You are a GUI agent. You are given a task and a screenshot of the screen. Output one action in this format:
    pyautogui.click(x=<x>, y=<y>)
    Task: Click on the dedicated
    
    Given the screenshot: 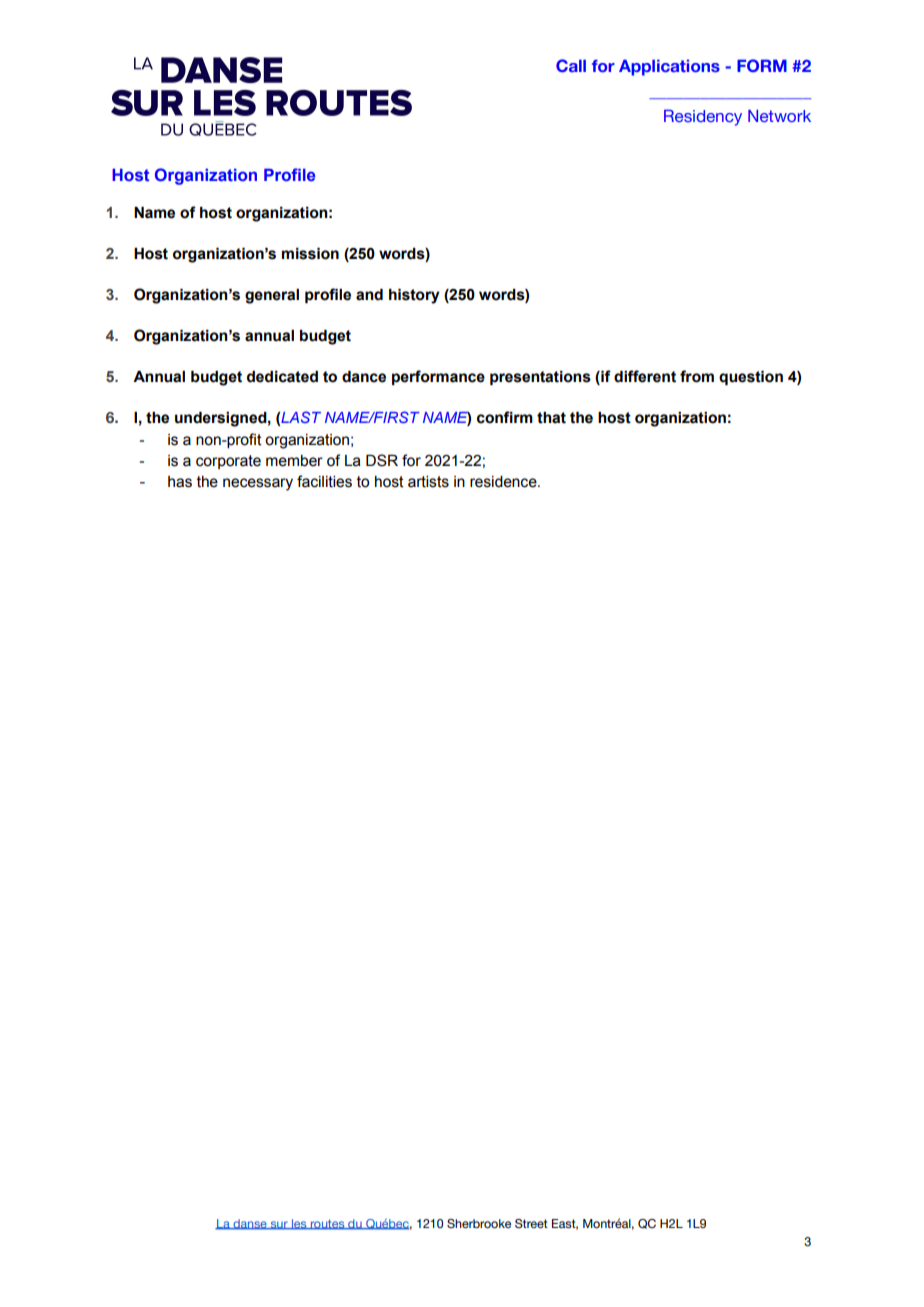 What is the action you would take?
    pyautogui.click(x=282, y=377)
